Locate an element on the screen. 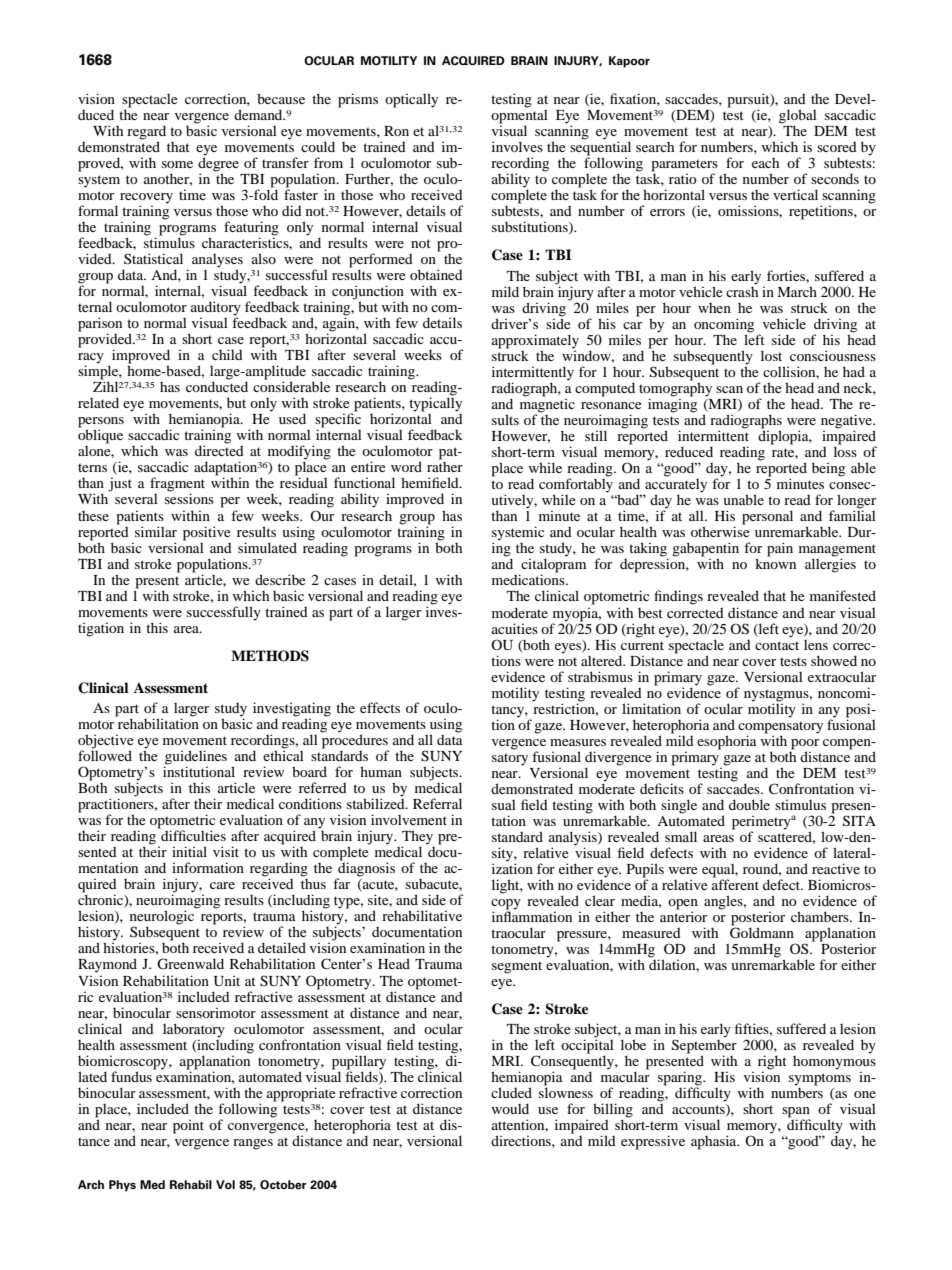  point is located at coordinates (188, 1126).
